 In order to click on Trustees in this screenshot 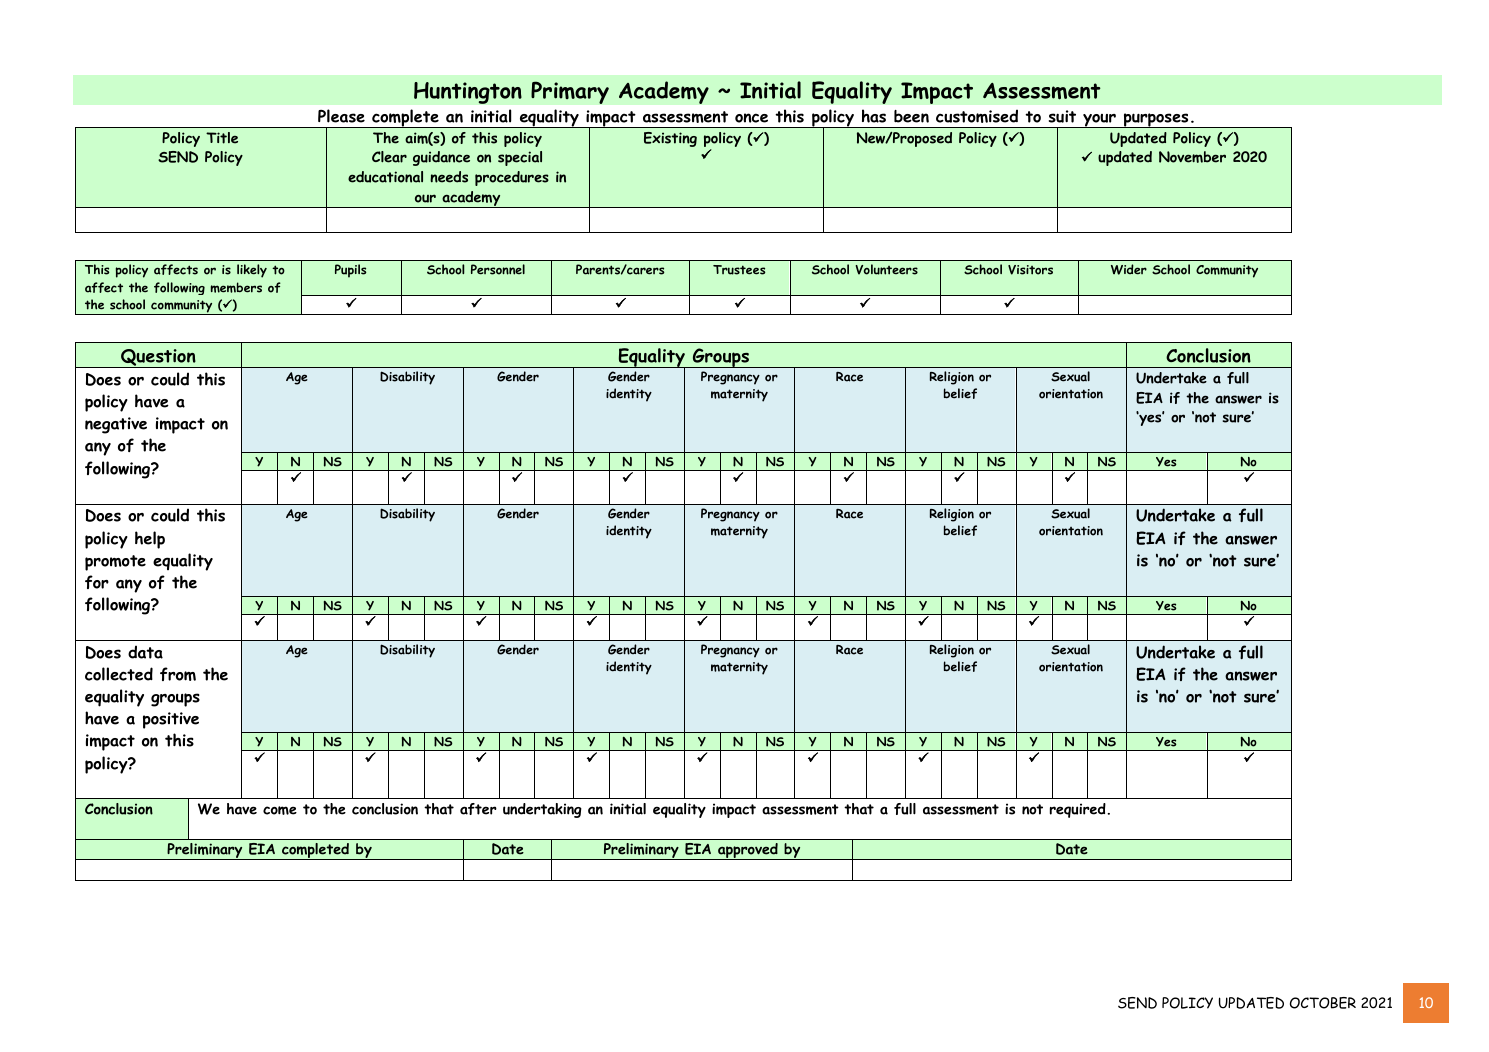, I will do `click(739, 270)`.
